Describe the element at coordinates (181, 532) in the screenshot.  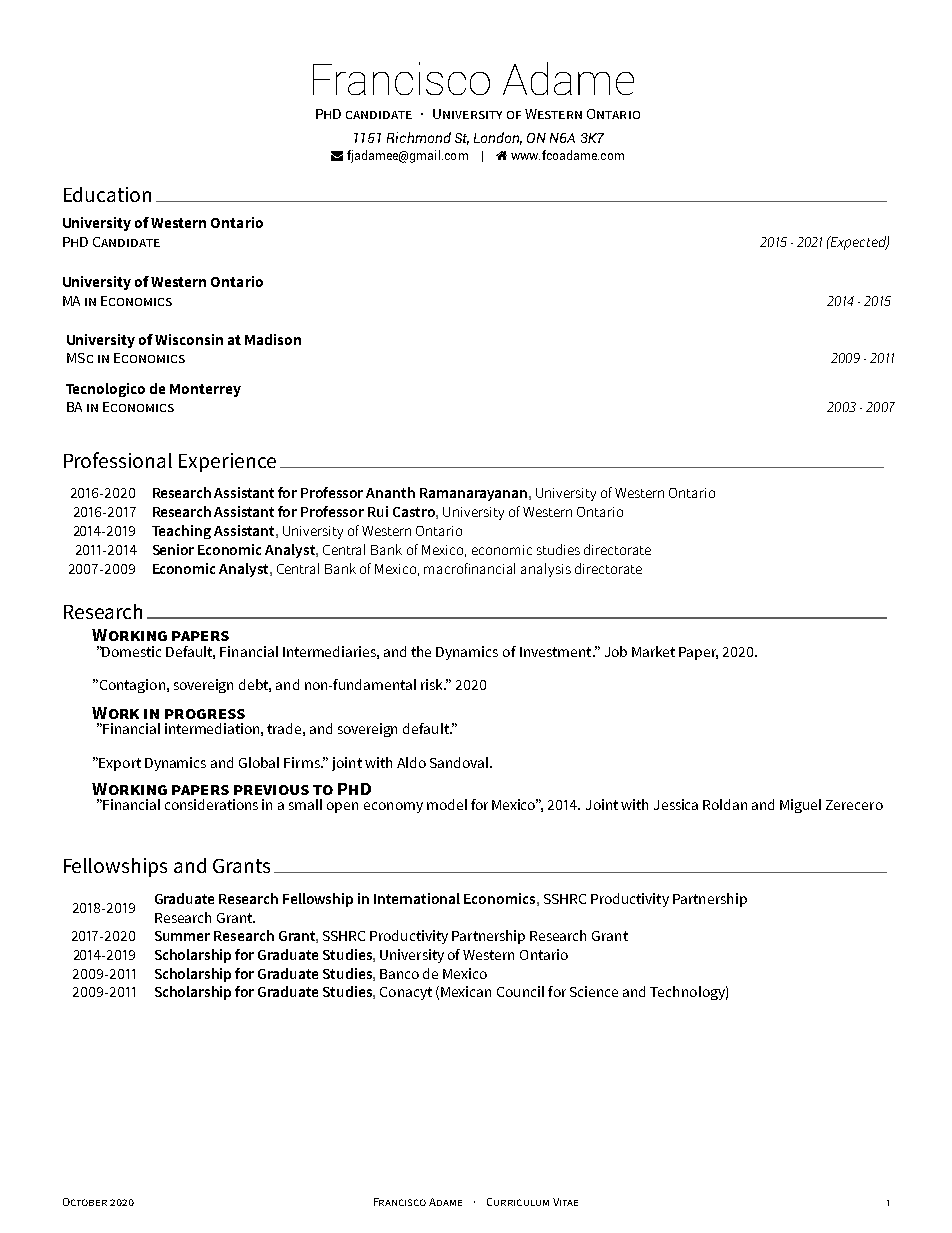
I see `Teaching` at that location.
